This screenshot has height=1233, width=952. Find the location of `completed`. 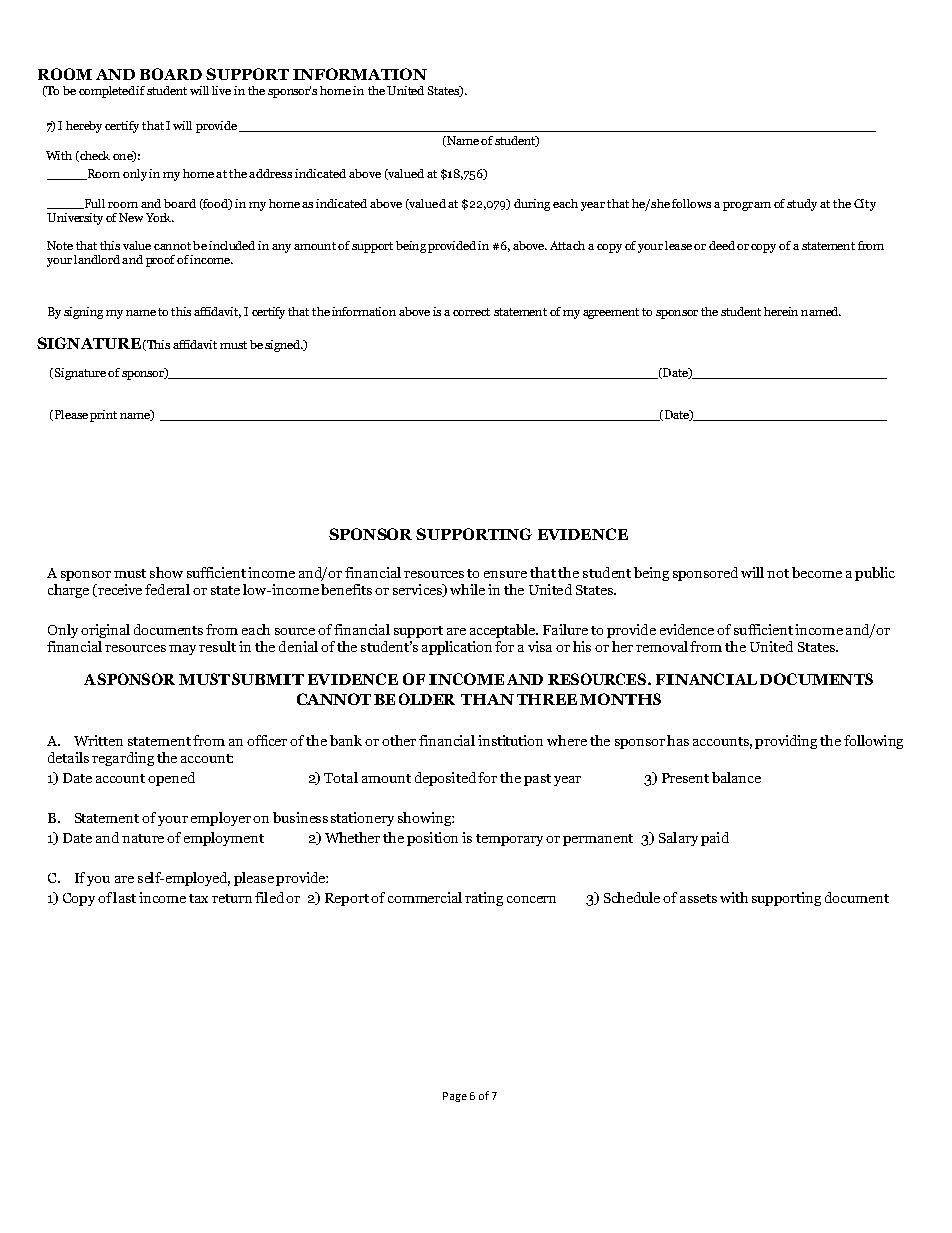

completed is located at coordinates (108, 92).
